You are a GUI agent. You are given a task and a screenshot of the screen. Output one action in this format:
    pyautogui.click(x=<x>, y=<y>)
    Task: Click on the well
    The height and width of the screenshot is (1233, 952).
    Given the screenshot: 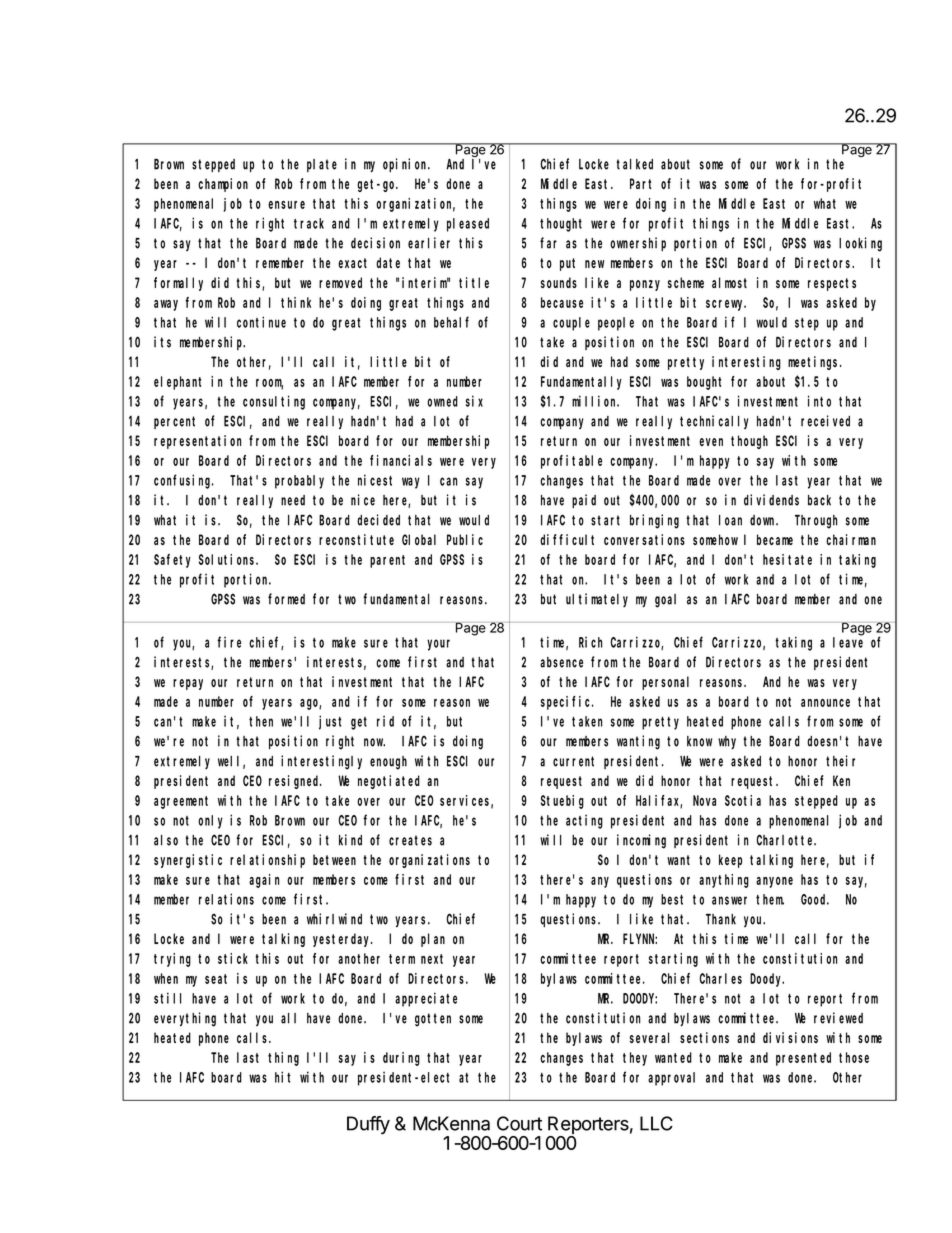 What is the action you would take?
    pyautogui.click(x=231, y=762)
